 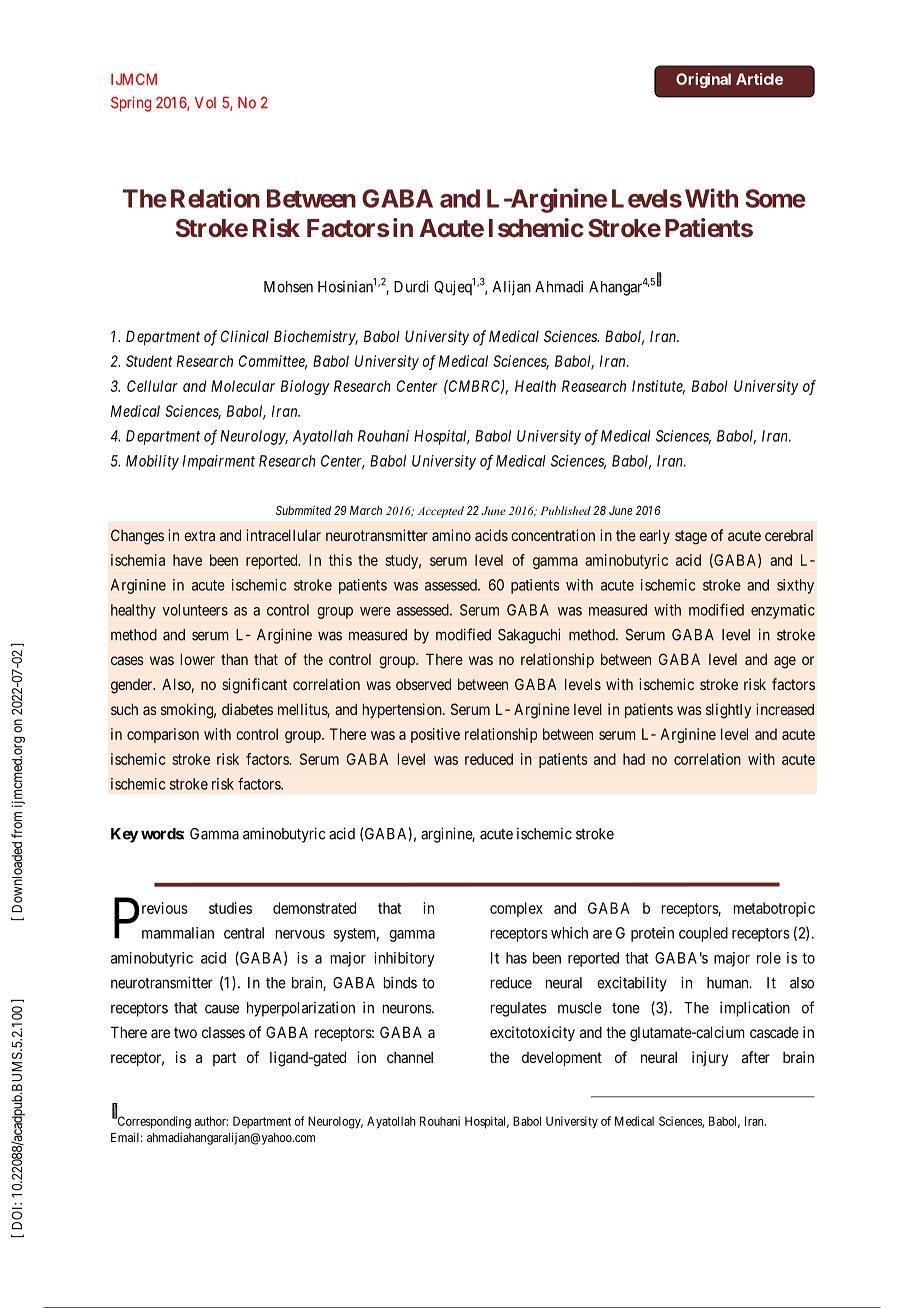 I want to click on Institute, so click(x=658, y=387).
